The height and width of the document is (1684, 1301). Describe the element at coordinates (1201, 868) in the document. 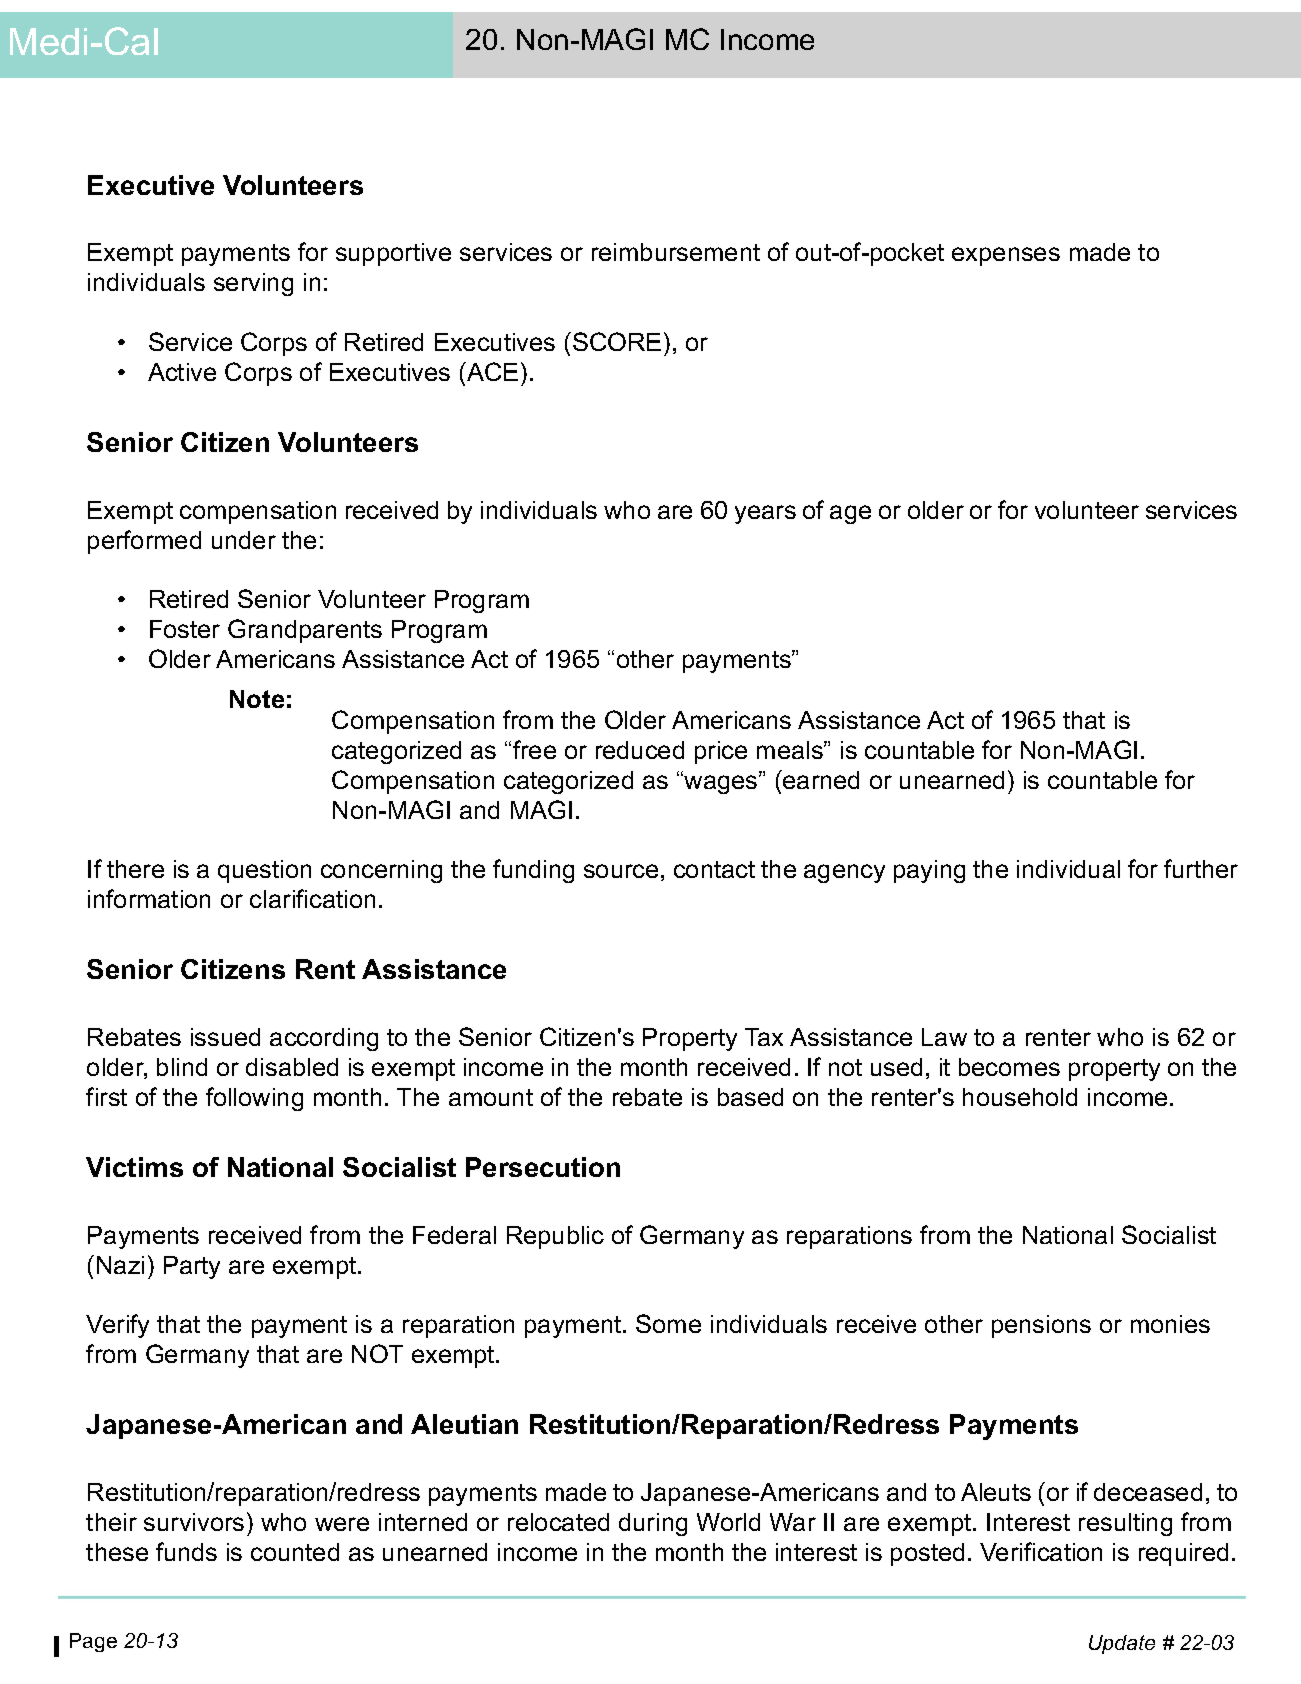

I see `further` at that location.
